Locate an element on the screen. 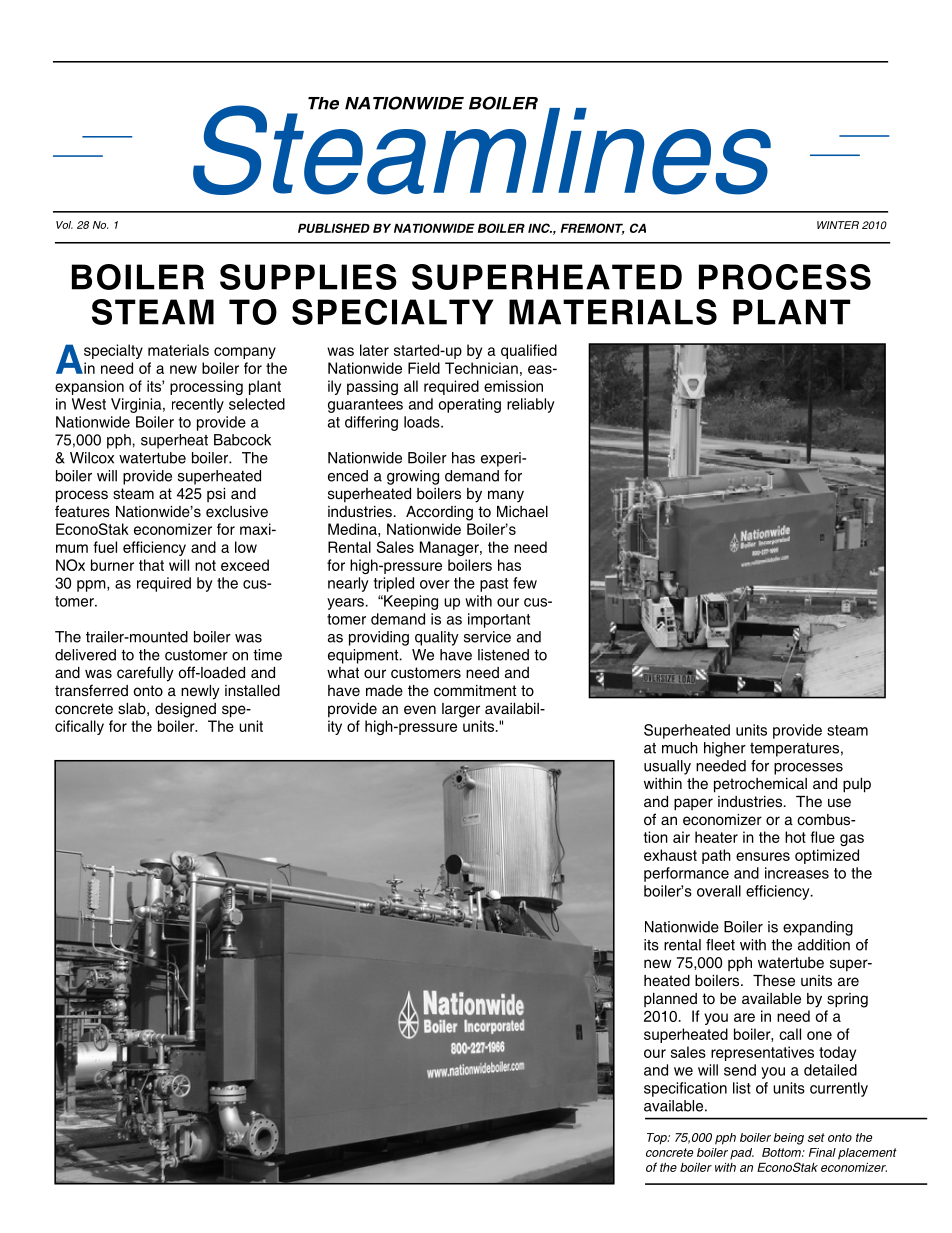 This screenshot has width=952, height=1233. pad is located at coordinates (742, 1153).
